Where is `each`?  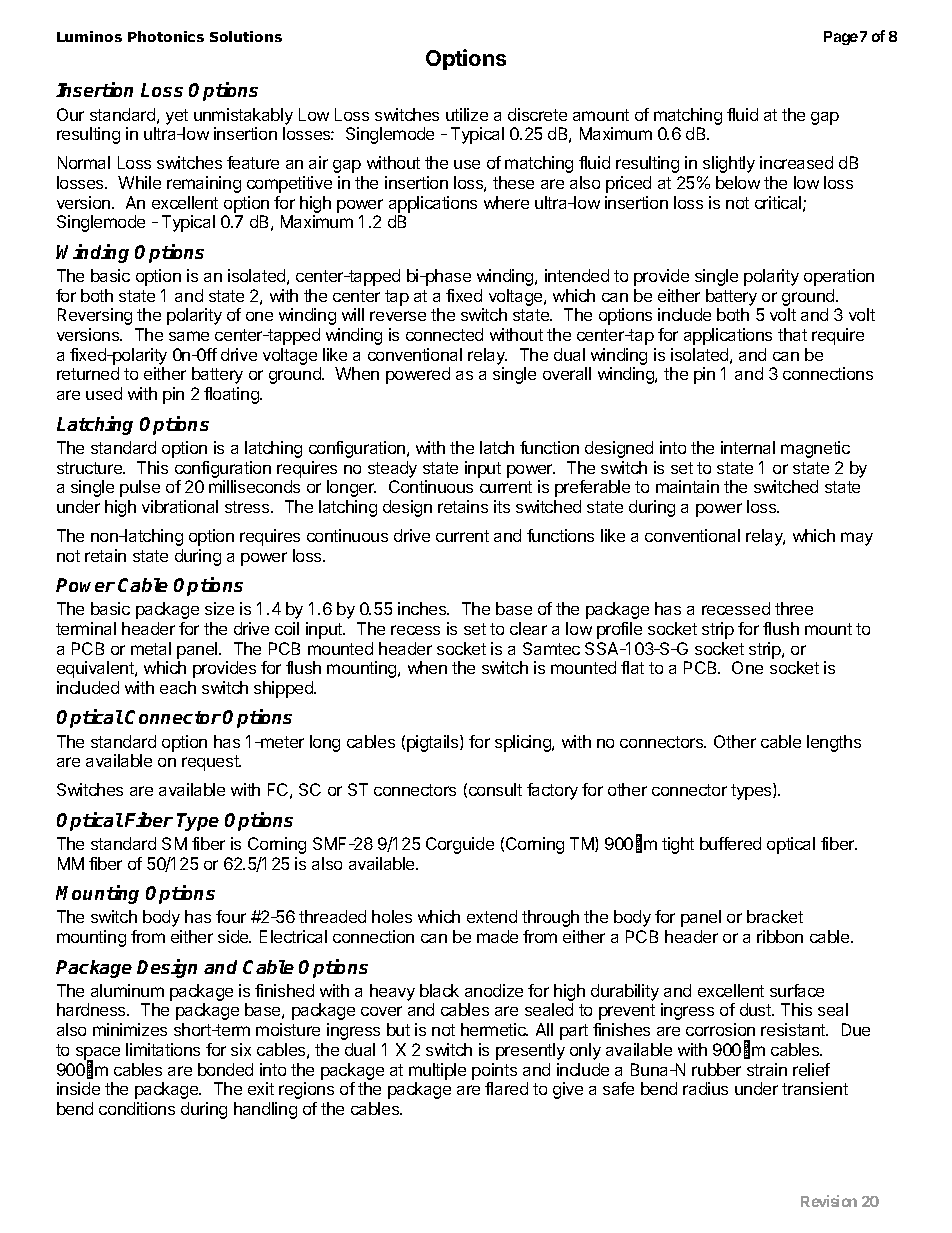 each is located at coordinates (178, 687).
